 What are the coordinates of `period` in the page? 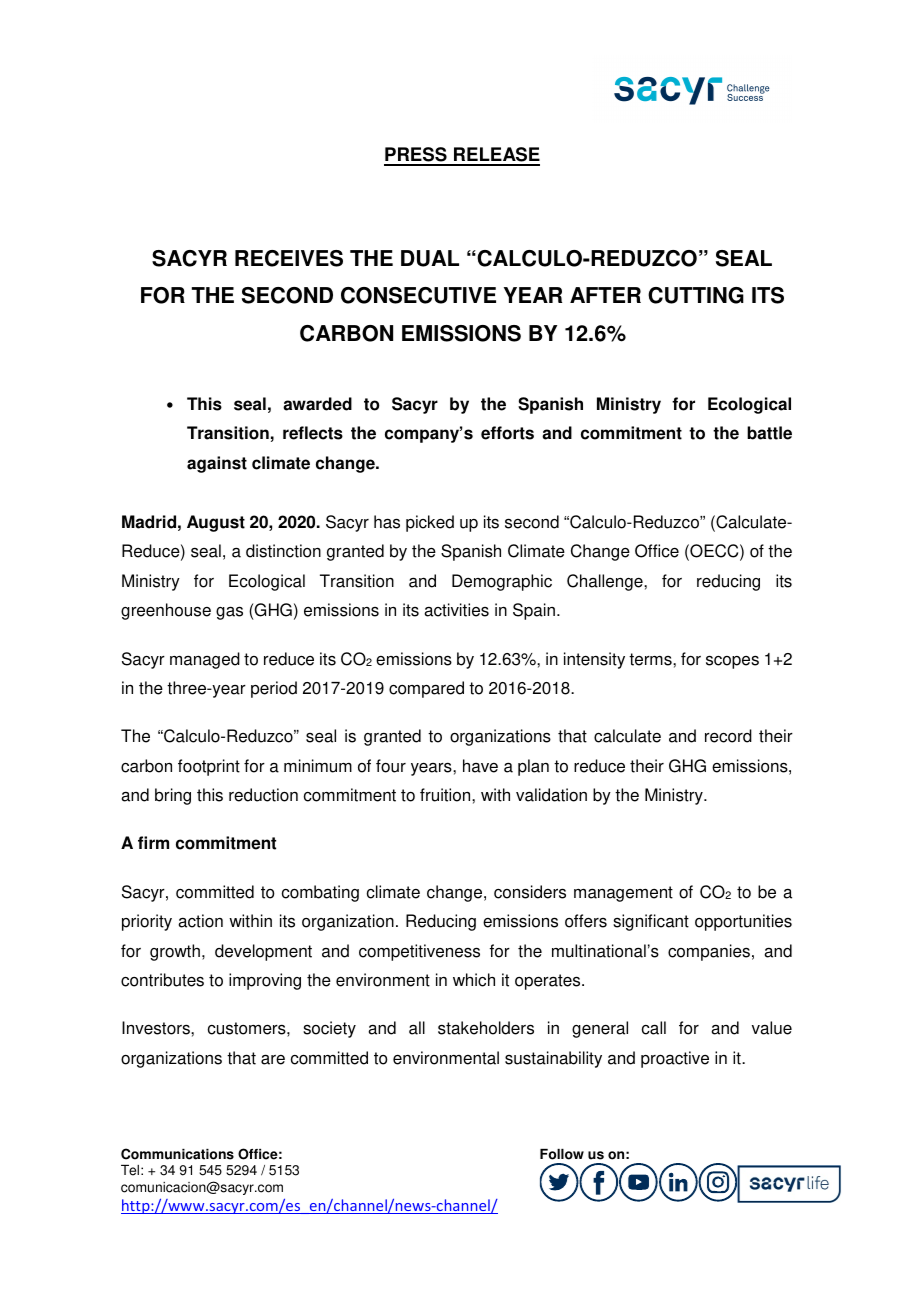 It's located at (274, 689).
